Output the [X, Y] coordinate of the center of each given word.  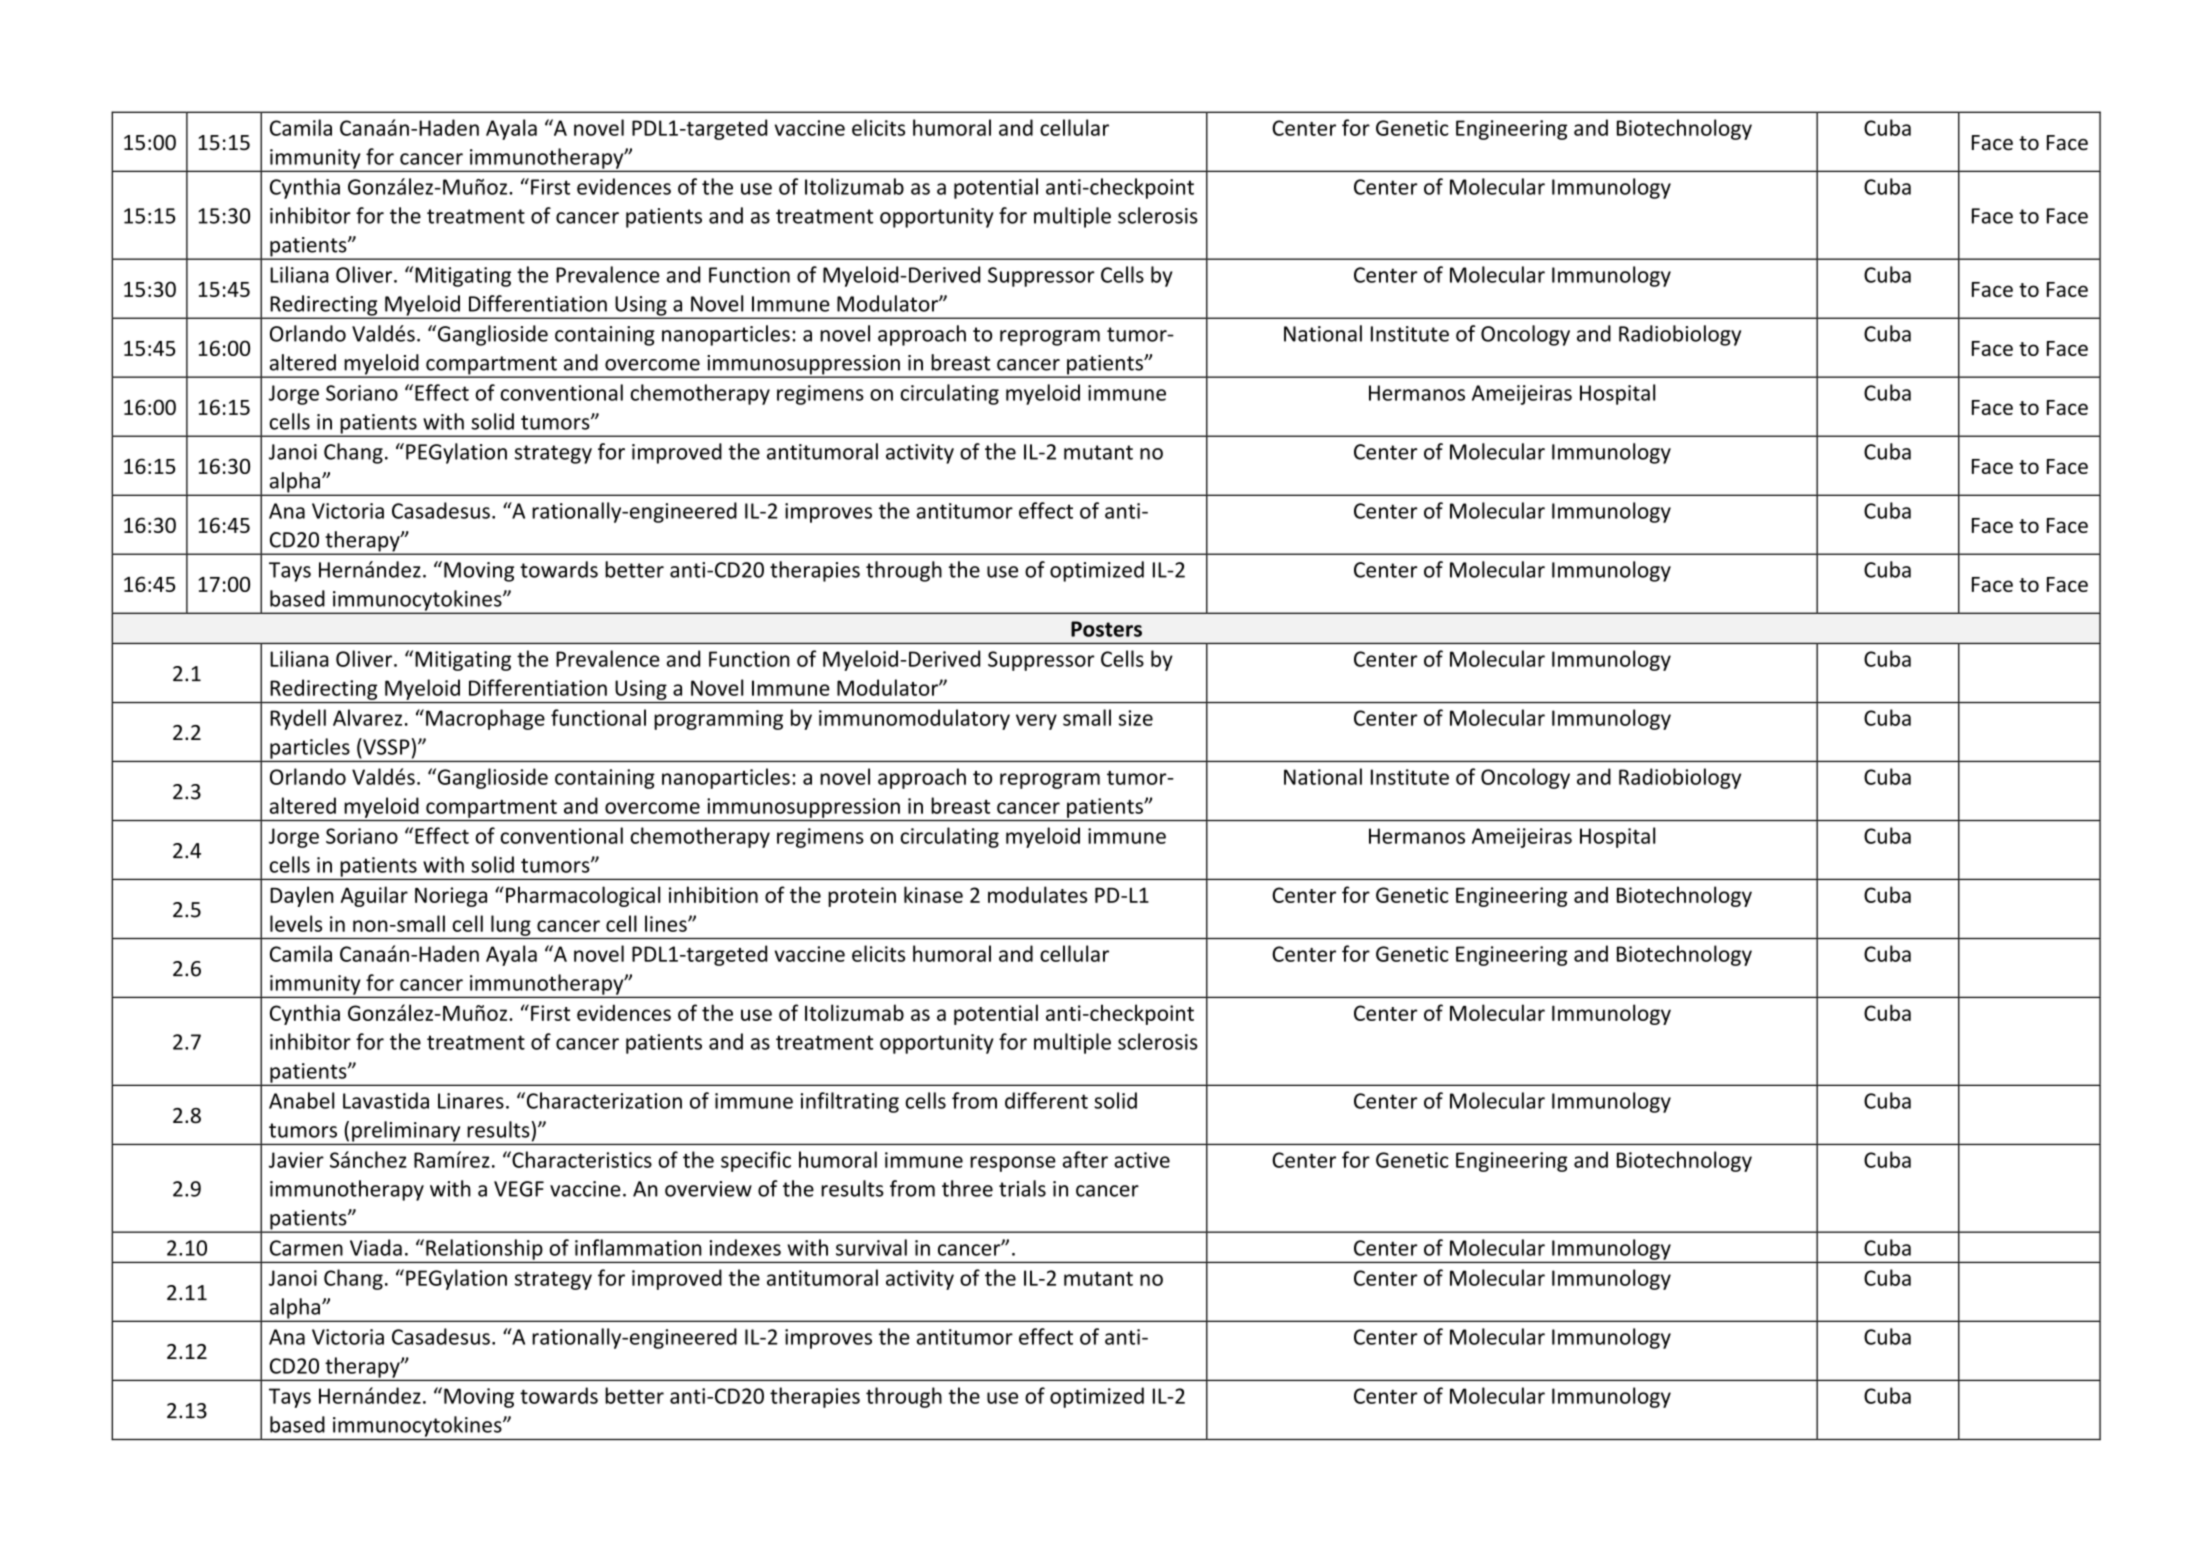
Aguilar [374, 896]
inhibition [713, 894]
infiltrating [850, 1102]
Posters [1106, 629]
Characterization [603, 1100]
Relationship [484, 1249]
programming [718, 720]
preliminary [406, 1131]
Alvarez [367, 717]
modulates [1037, 894]
